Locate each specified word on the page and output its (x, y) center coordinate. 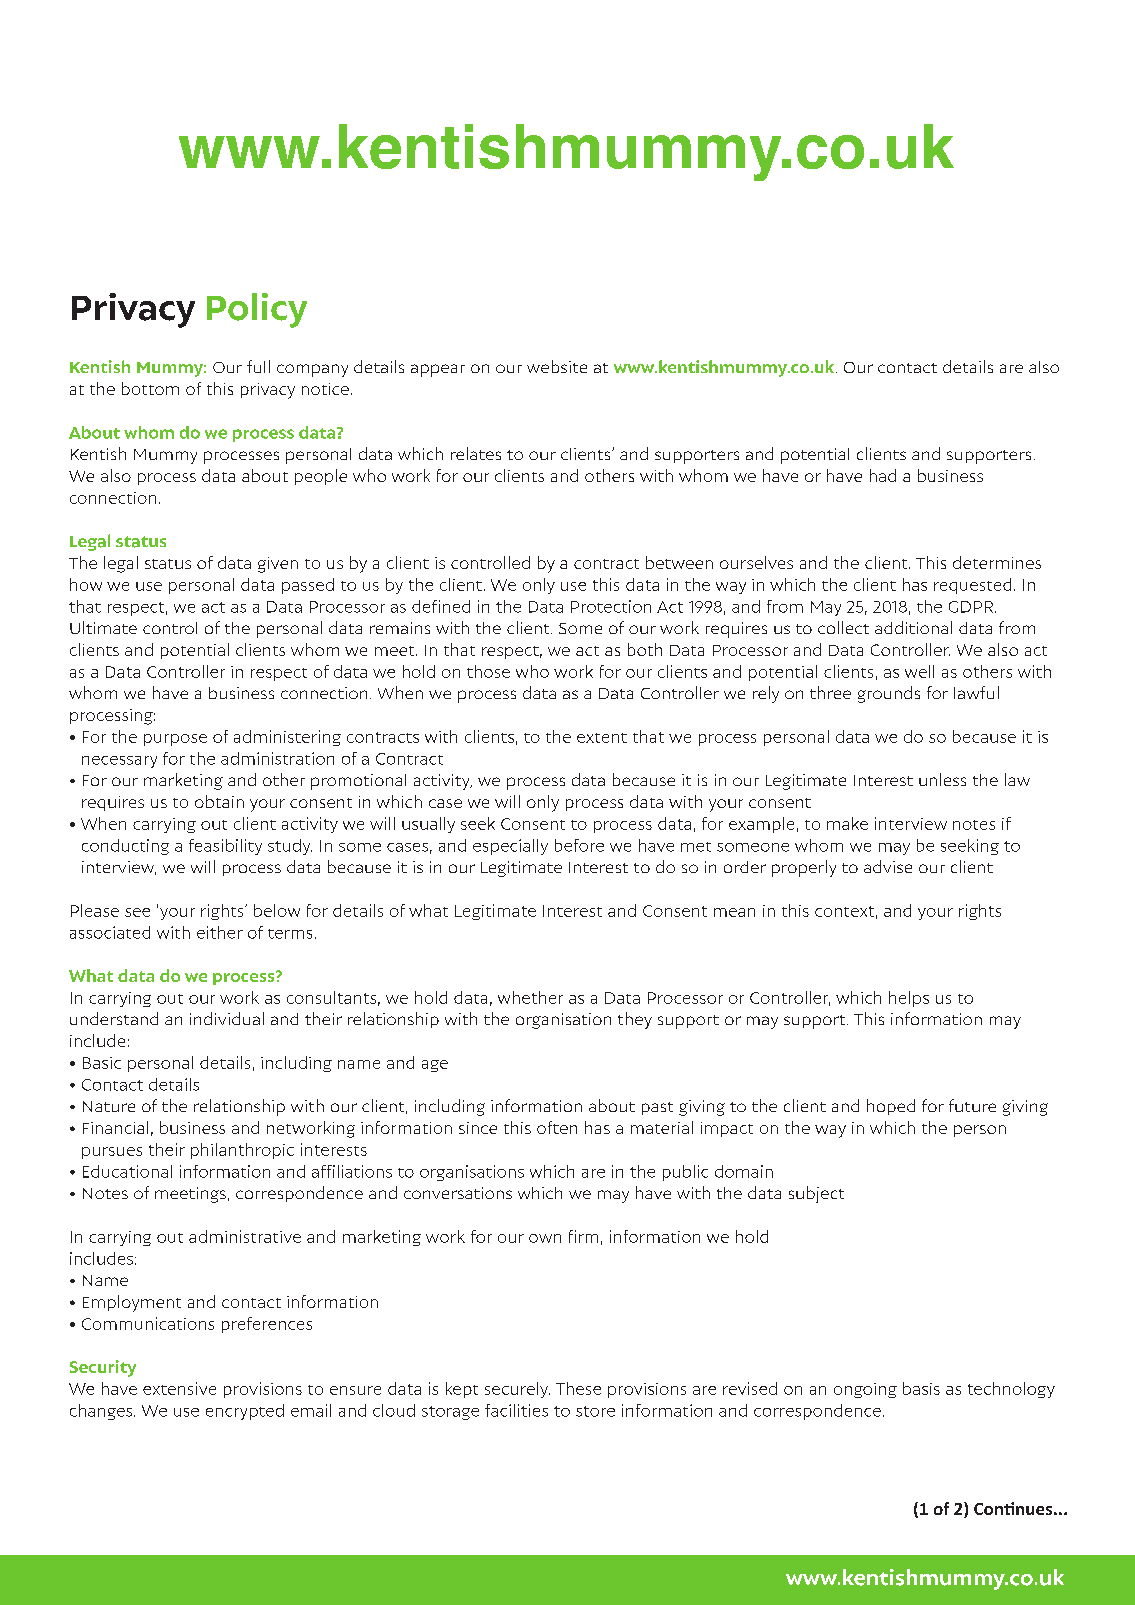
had (883, 475)
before (579, 845)
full (258, 366)
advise (888, 866)
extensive (179, 1388)
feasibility (225, 847)
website (557, 366)
